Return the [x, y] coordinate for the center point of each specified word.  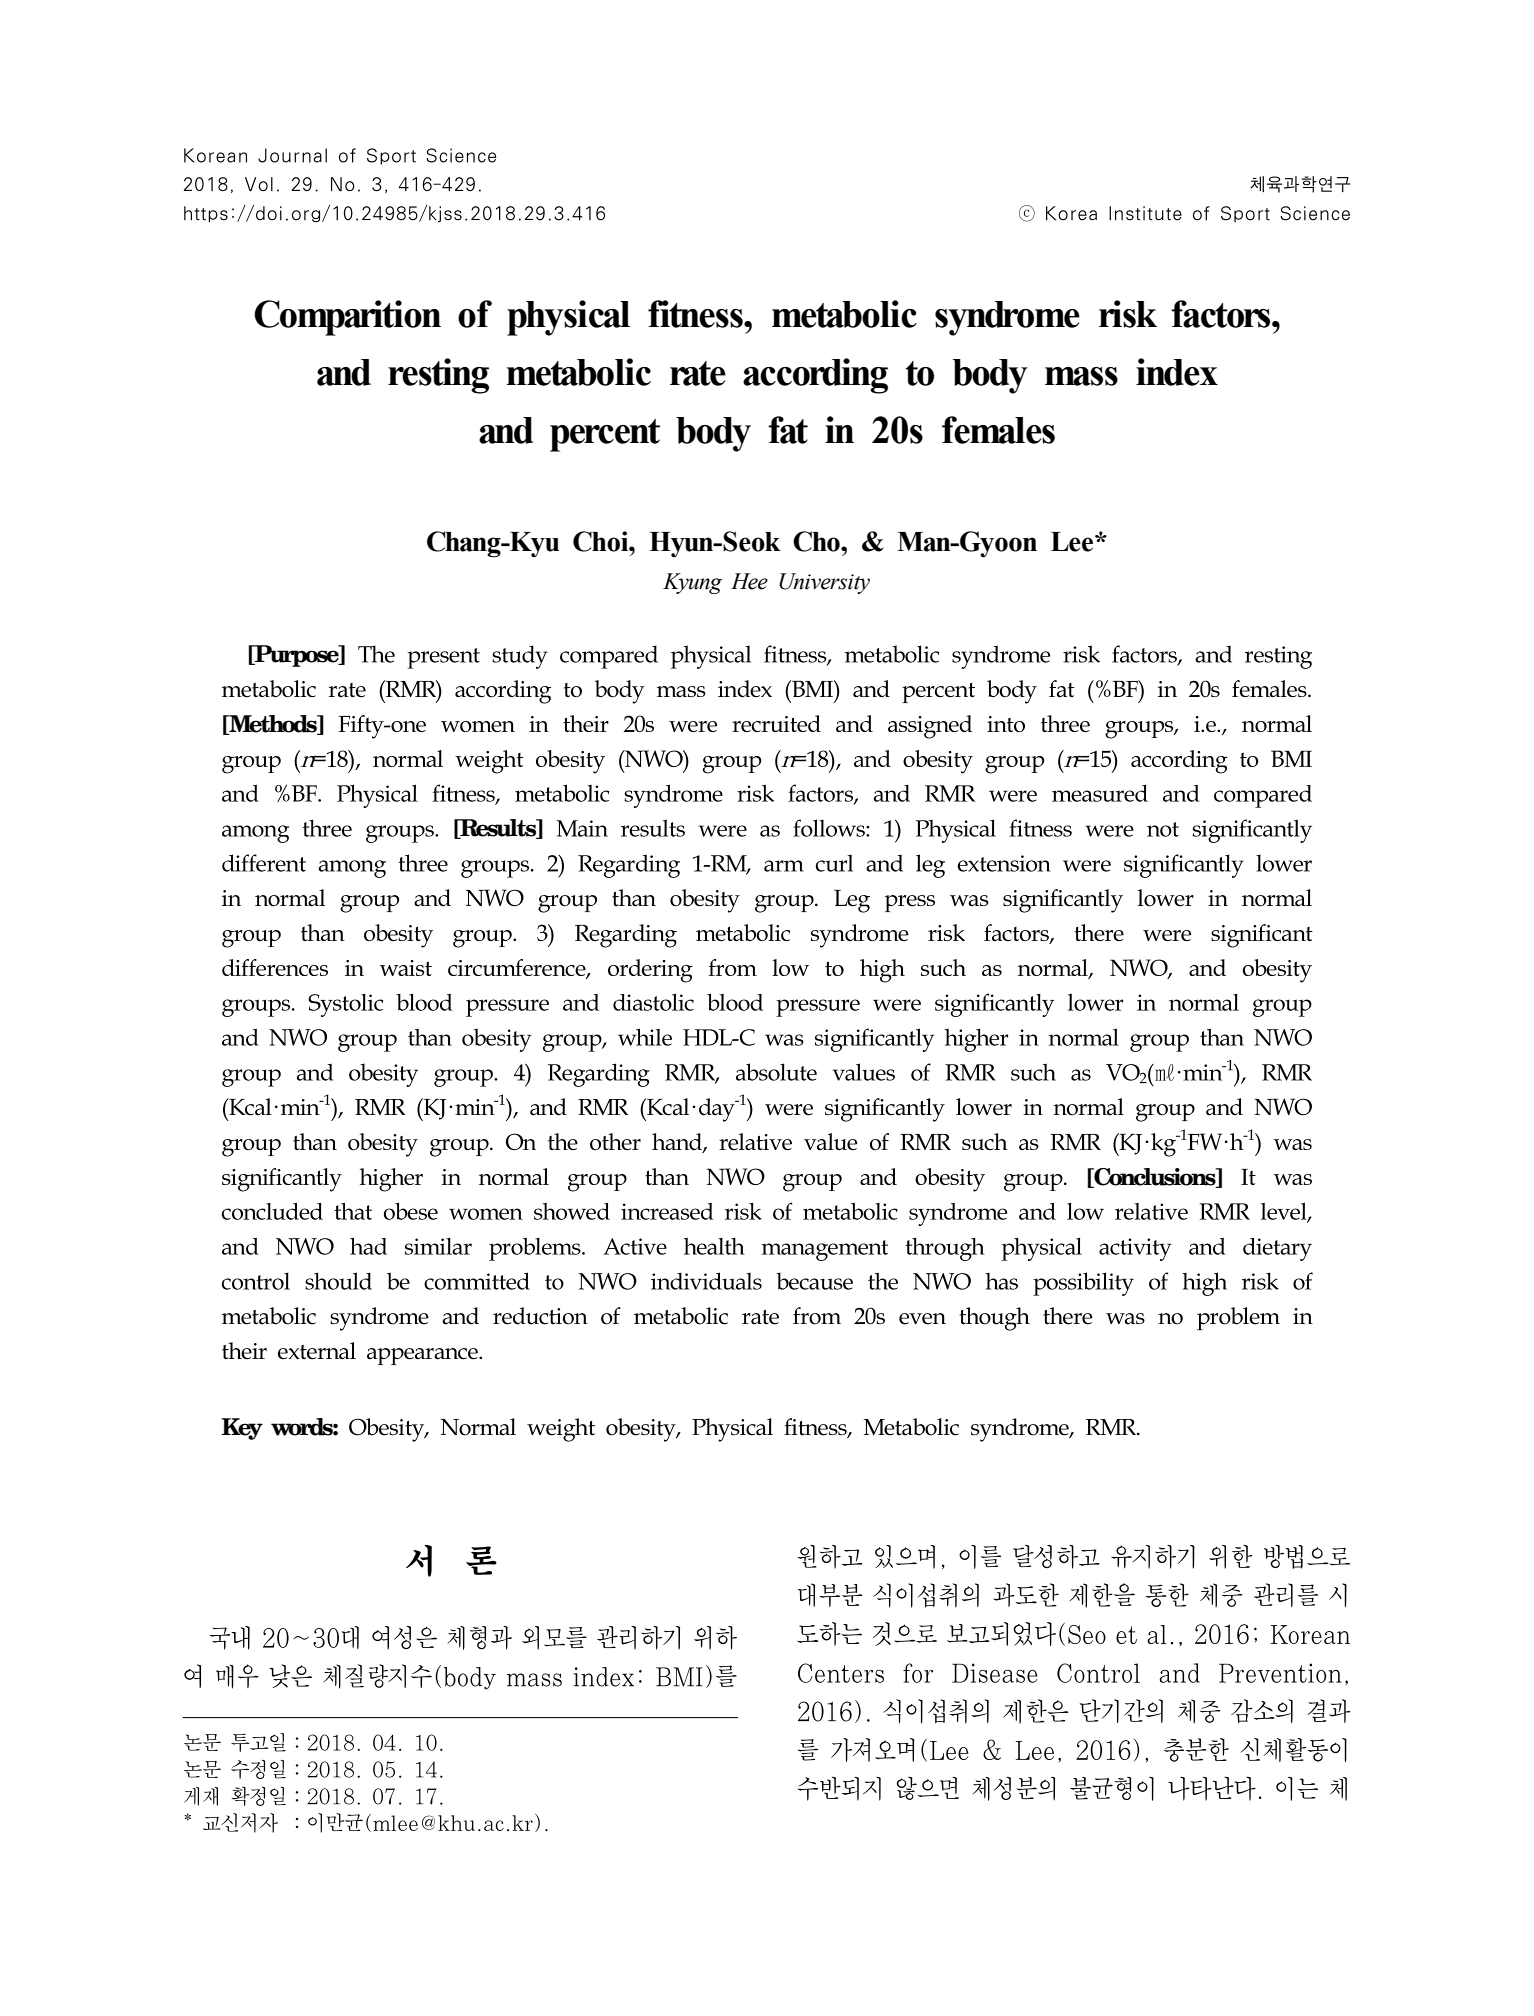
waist [406, 968]
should [338, 1281]
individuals [714, 1281]
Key [242, 1429]
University [824, 583]
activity [1135, 1249]
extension [1004, 863]
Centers [841, 1673]
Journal [300, 155]
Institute [1145, 213]
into [1006, 724]
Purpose [297, 656]
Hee [749, 581]
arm [784, 866]
